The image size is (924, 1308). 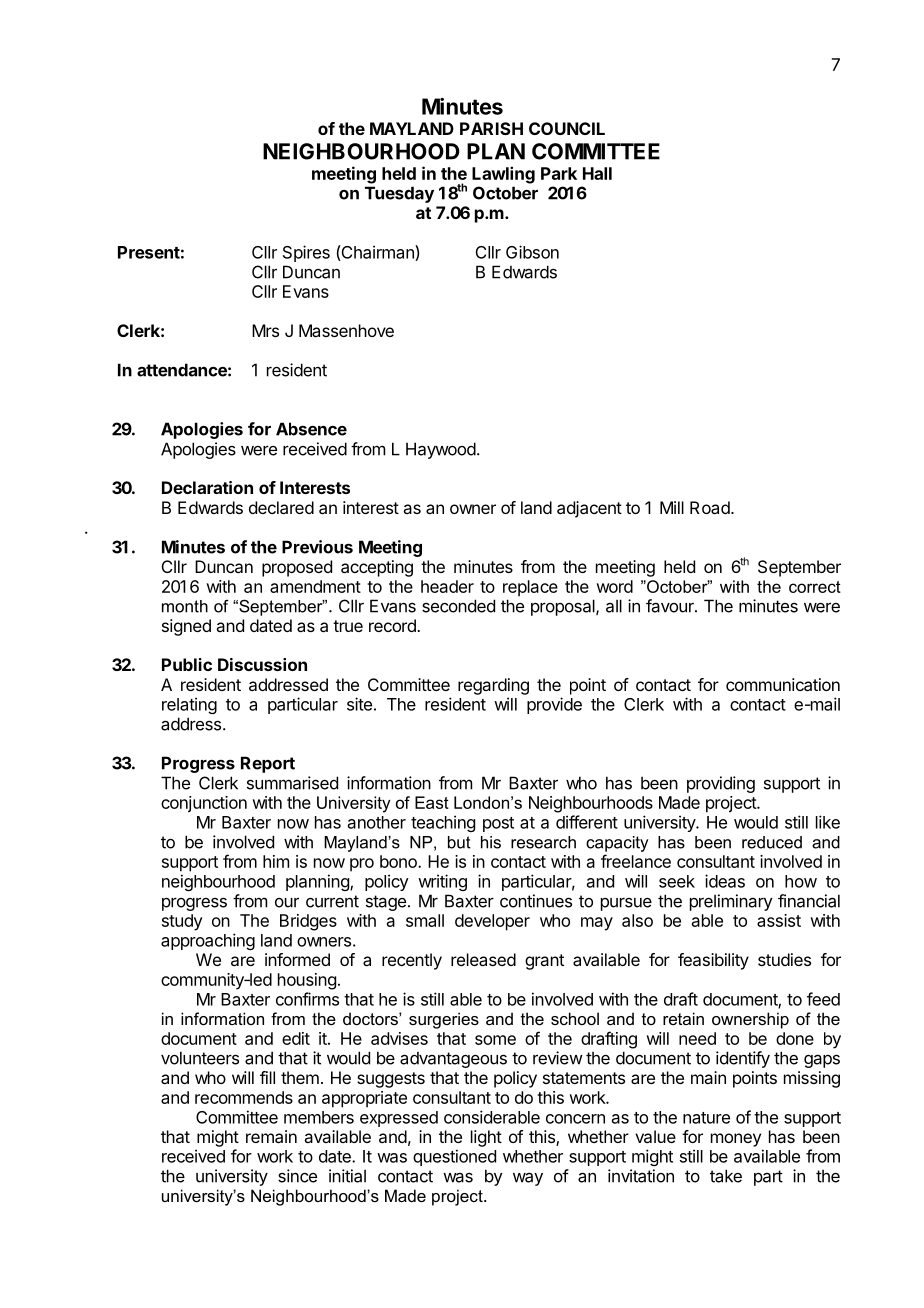 What do you see at coordinates (297, 1176) in the image?
I see `since` at bounding box center [297, 1176].
